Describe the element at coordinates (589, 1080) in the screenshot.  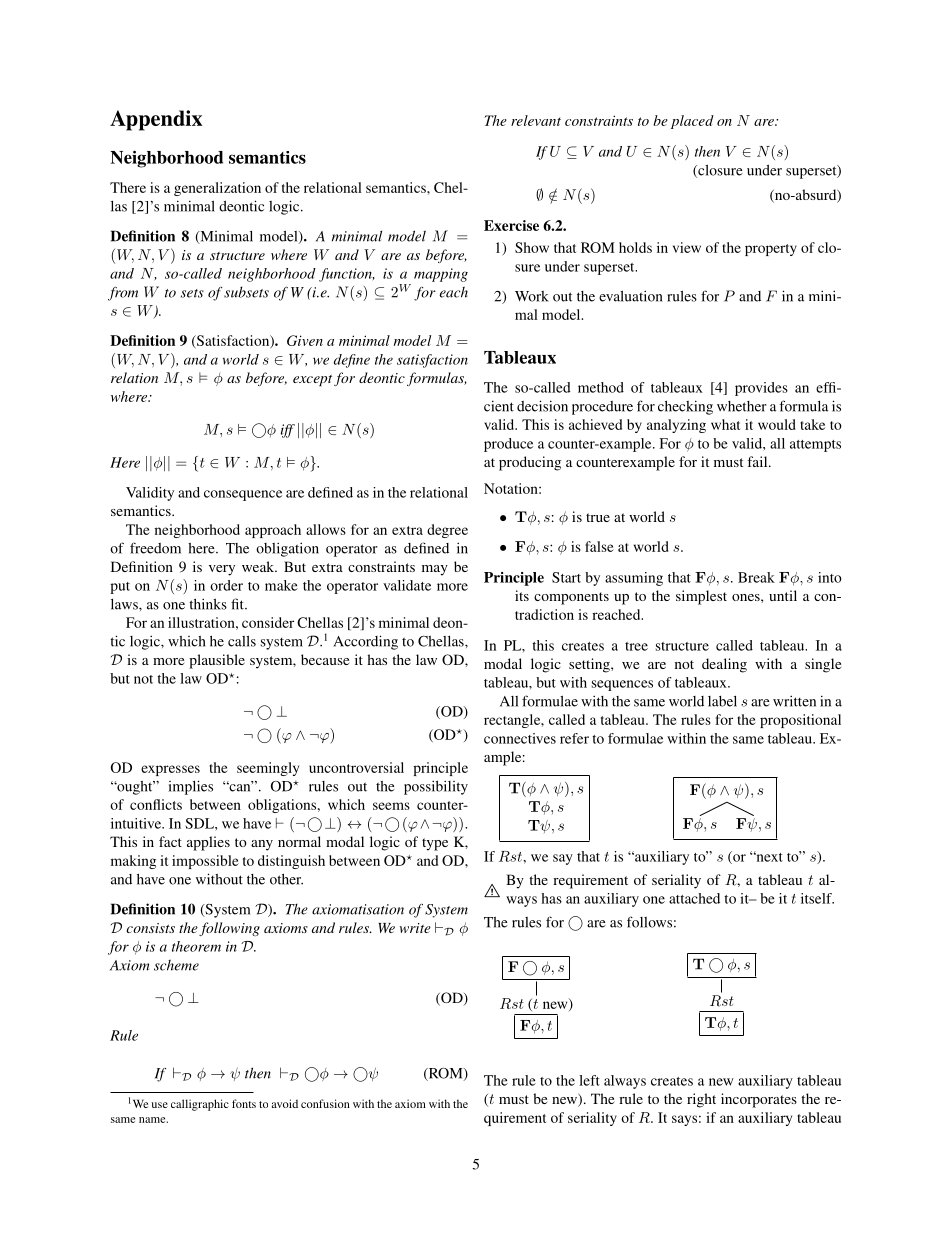
I see `left` at that location.
